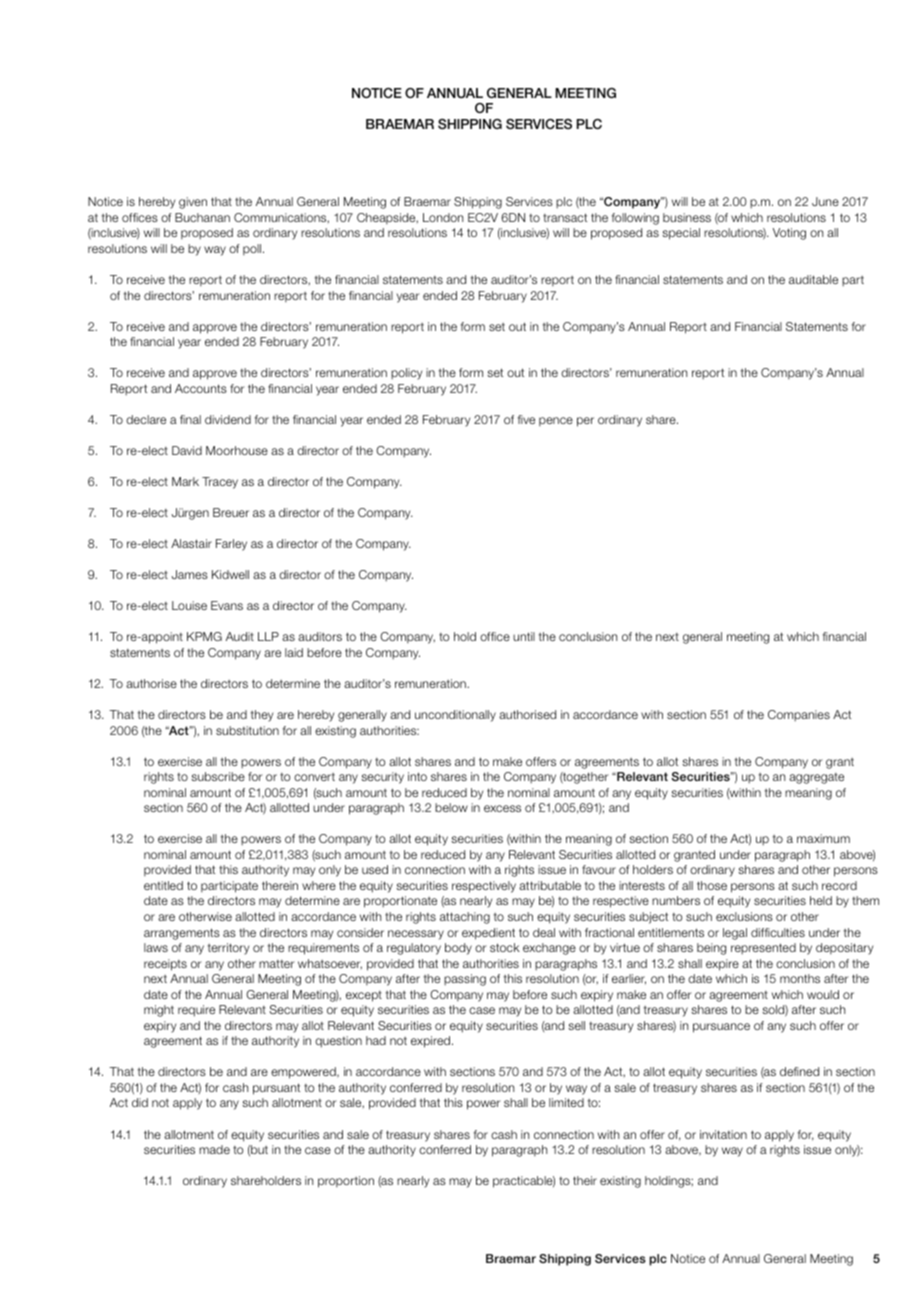 Image resolution: width=924 pixels, height=1308 pixels. What do you see at coordinates (202, 217) in the page?
I see `Buchanan` at bounding box center [202, 217].
